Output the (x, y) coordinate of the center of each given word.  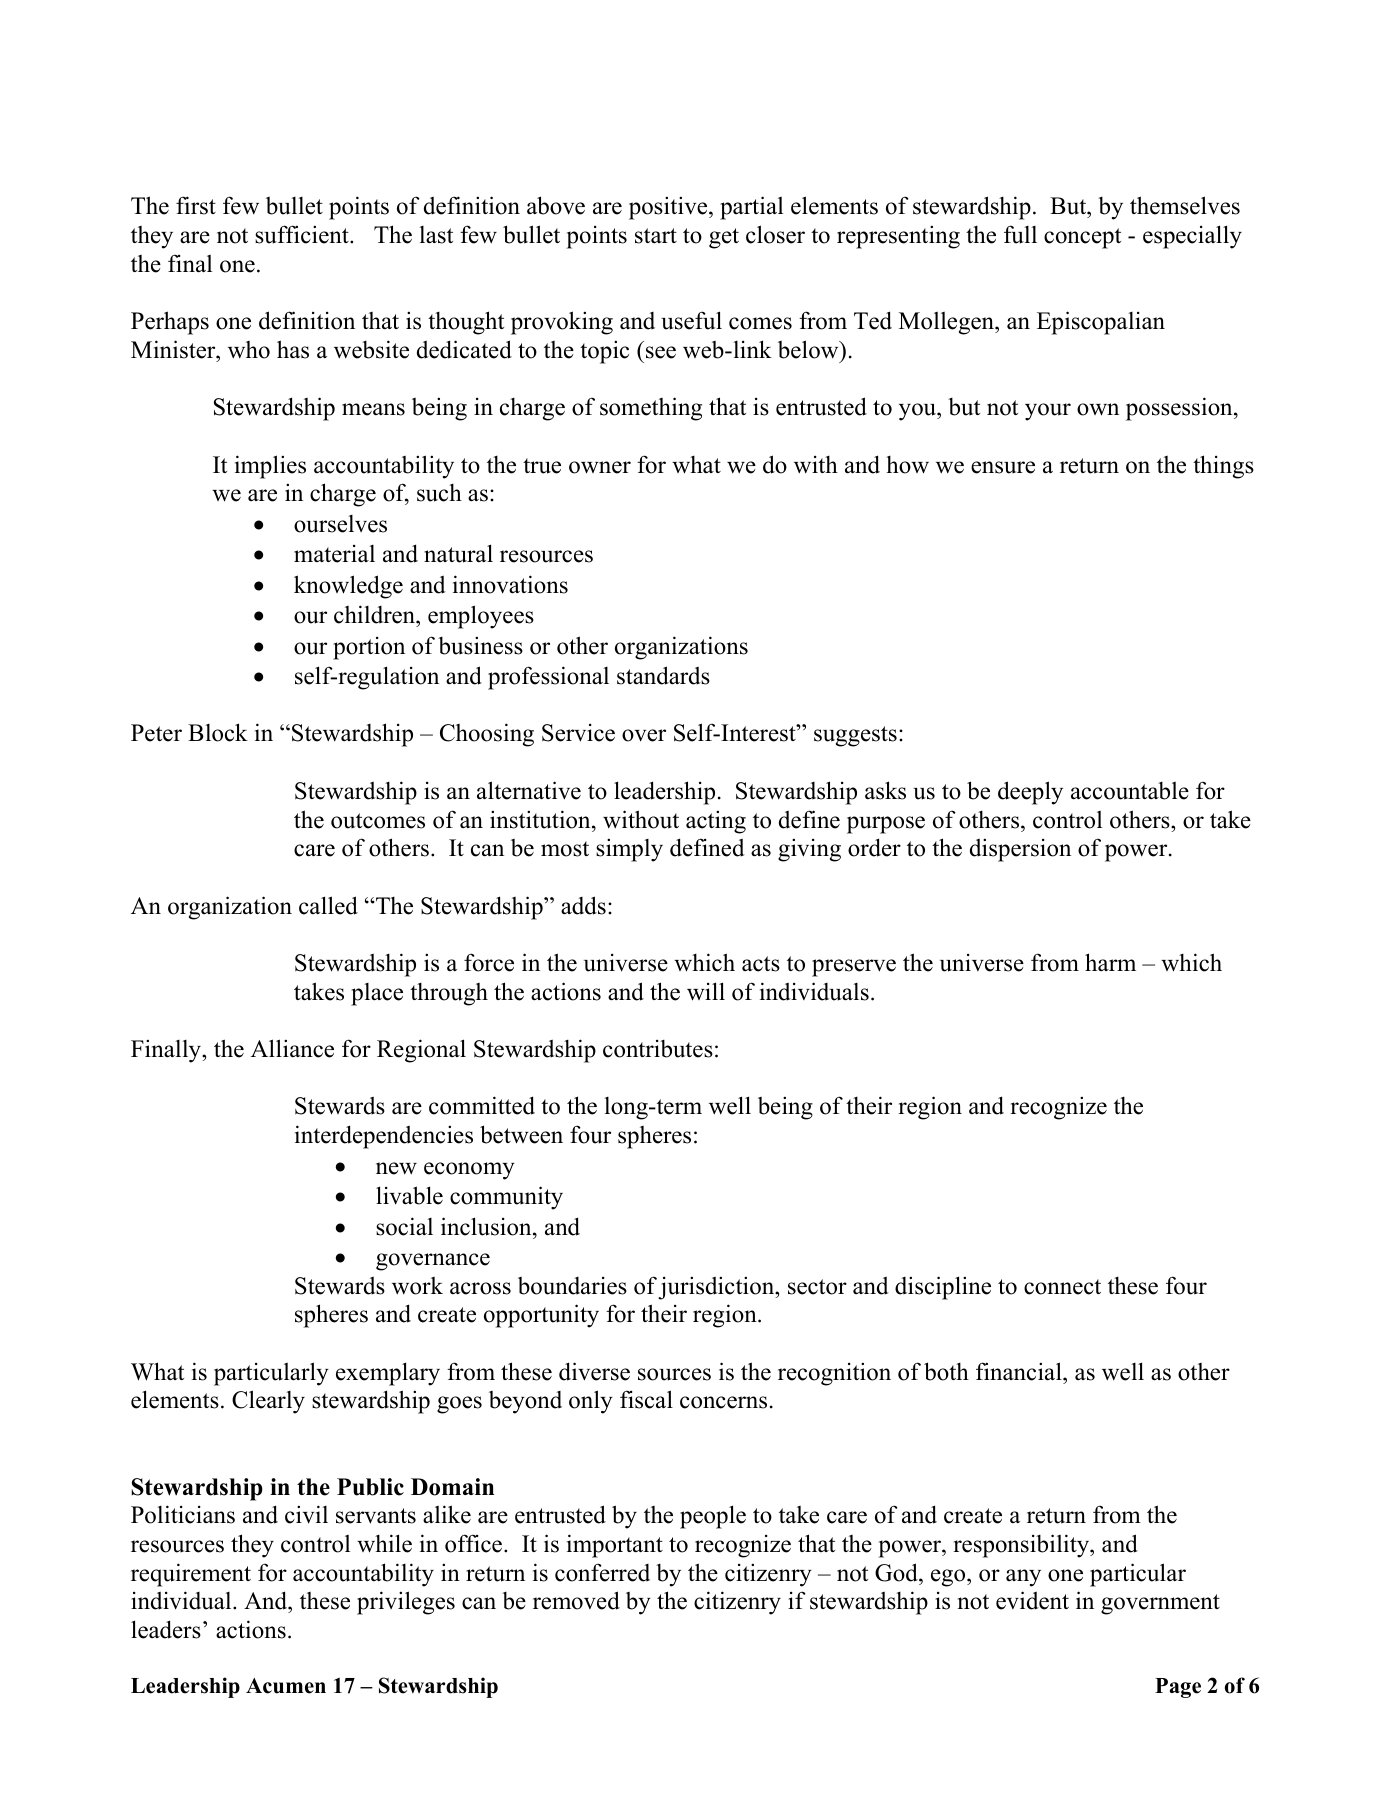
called (328, 905)
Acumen (286, 1686)
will (706, 991)
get (724, 238)
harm (1110, 962)
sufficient (303, 234)
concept (1082, 238)
